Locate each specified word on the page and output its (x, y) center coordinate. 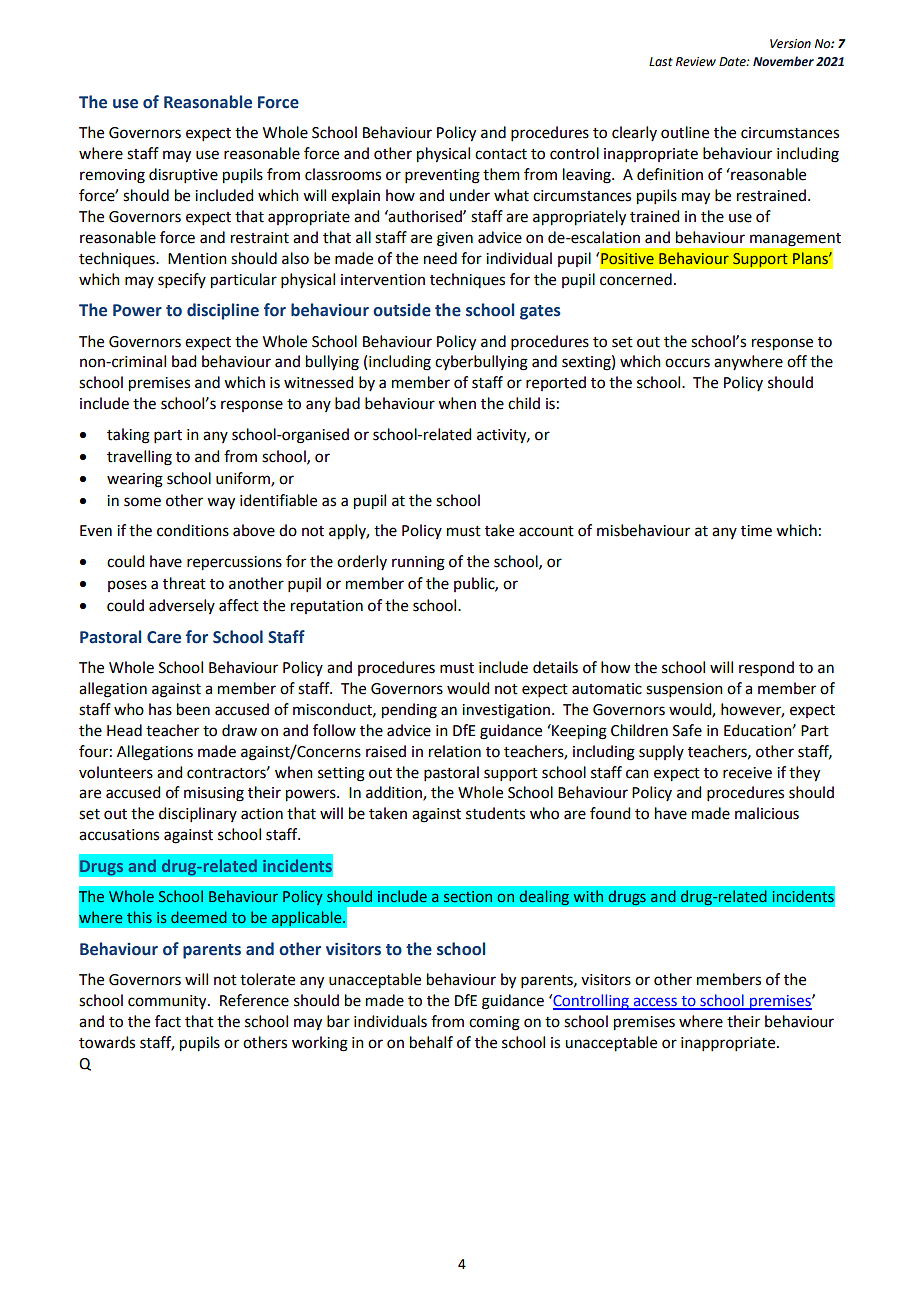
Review (696, 62)
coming (494, 1023)
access (655, 1003)
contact (501, 154)
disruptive (183, 175)
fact (168, 1021)
